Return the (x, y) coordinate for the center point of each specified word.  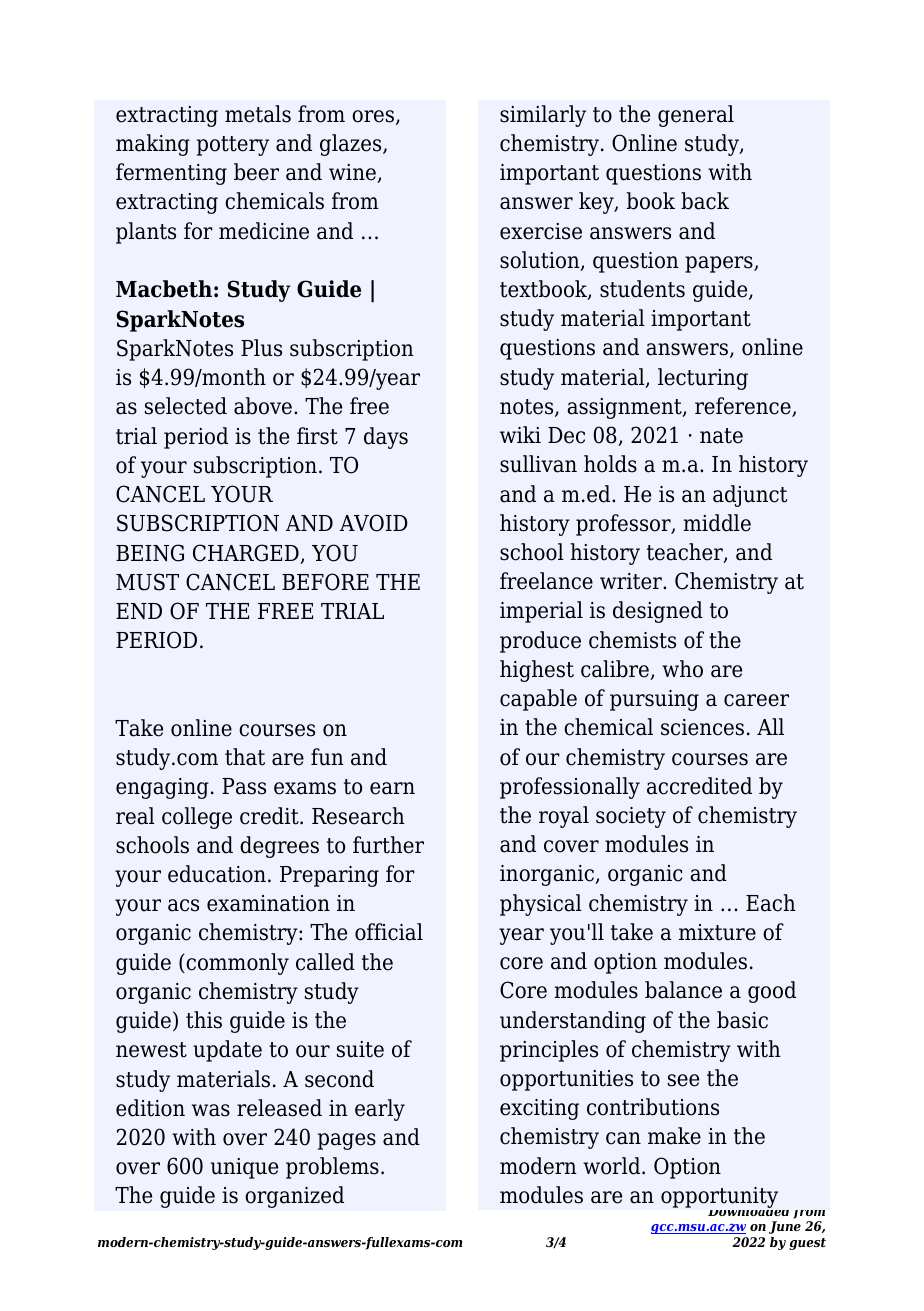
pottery (233, 146)
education (217, 874)
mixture (717, 932)
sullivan (538, 464)
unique (244, 1168)
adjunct (750, 496)
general (696, 116)
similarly (543, 116)
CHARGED (247, 554)
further (388, 845)
